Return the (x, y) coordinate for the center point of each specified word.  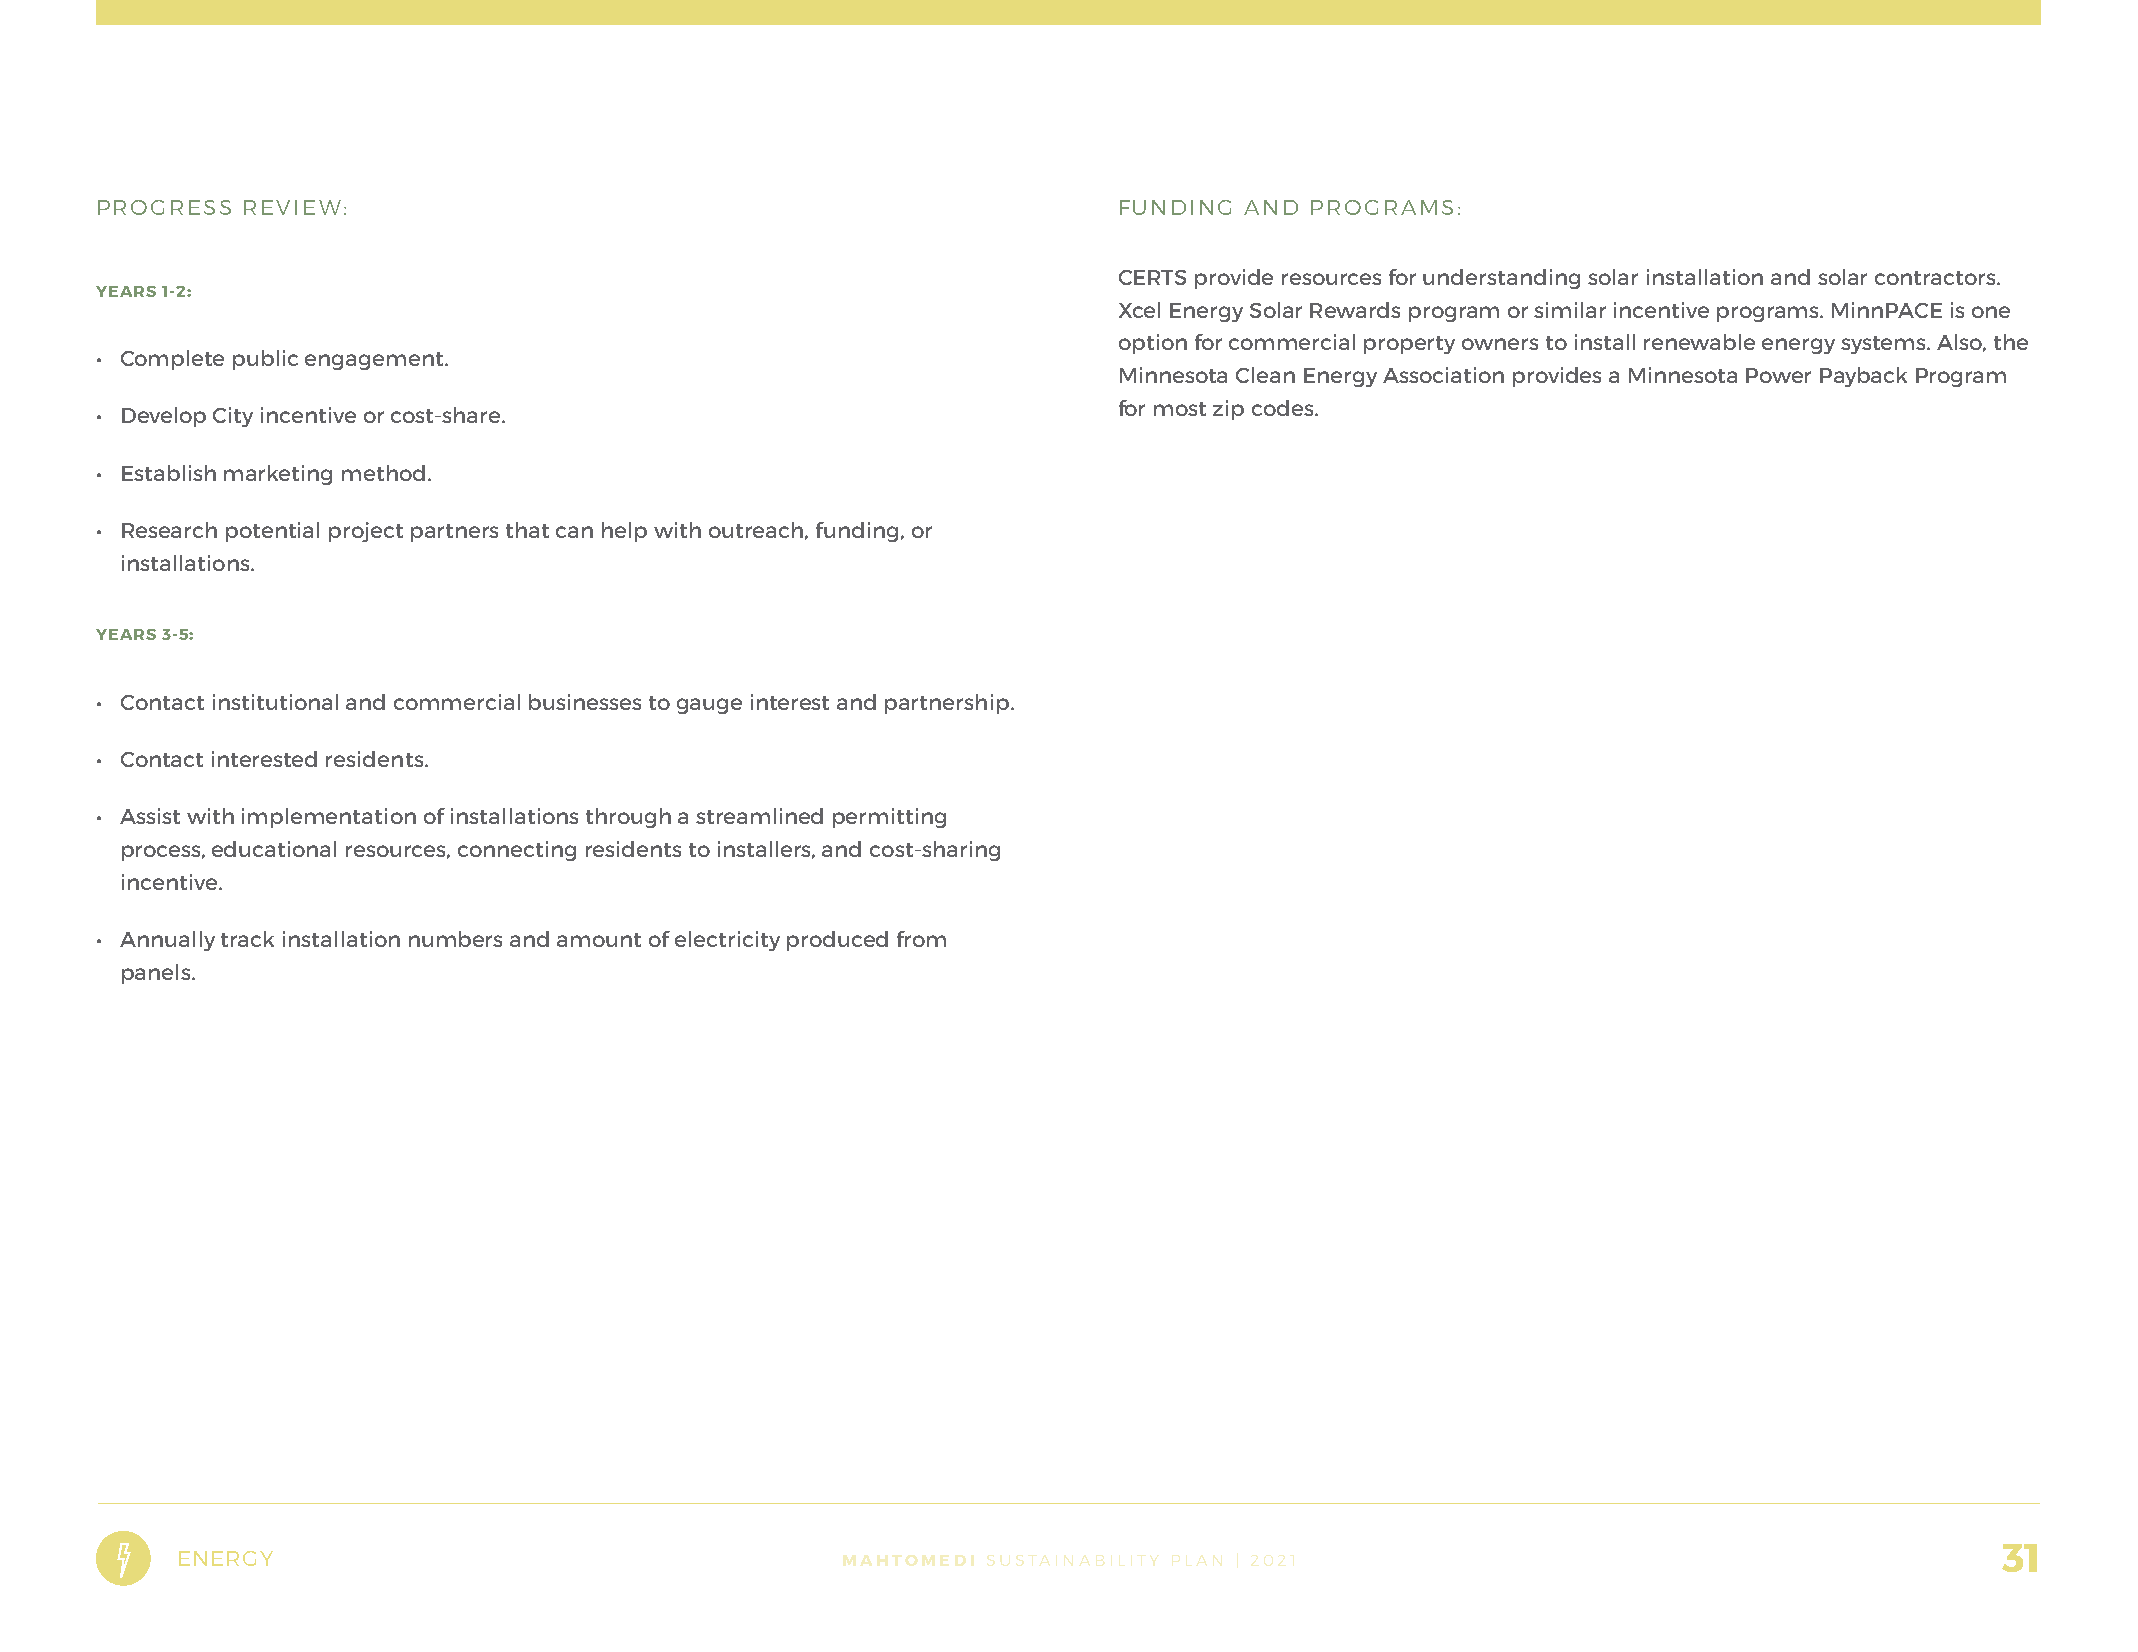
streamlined (759, 816)
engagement (375, 361)
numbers (455, 939)
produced (837, 941)
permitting (889, 818)
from (921, 939)
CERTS (1152, 277)
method (383, 473)
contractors (1936, 278)
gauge (709, 706)
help (624, 532)
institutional (275, 702)
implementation (329, 818)
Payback (1863, 377)
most (1180, 409)
